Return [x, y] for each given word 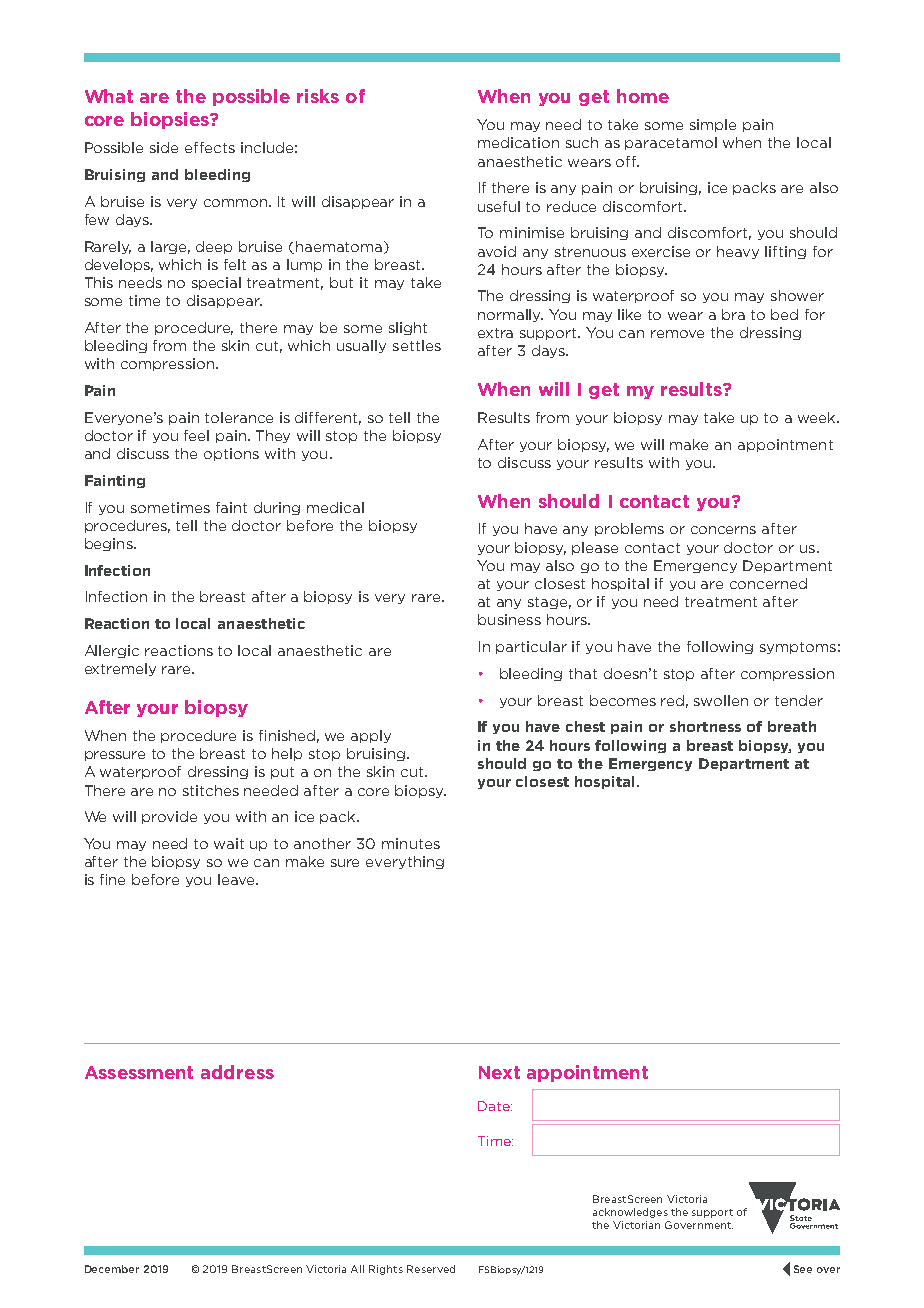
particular [531, 647]
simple [713, 125]
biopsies [171, 120]
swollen [721, 700]
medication [518, 142]
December [112, 1269]
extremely [120, 669]
